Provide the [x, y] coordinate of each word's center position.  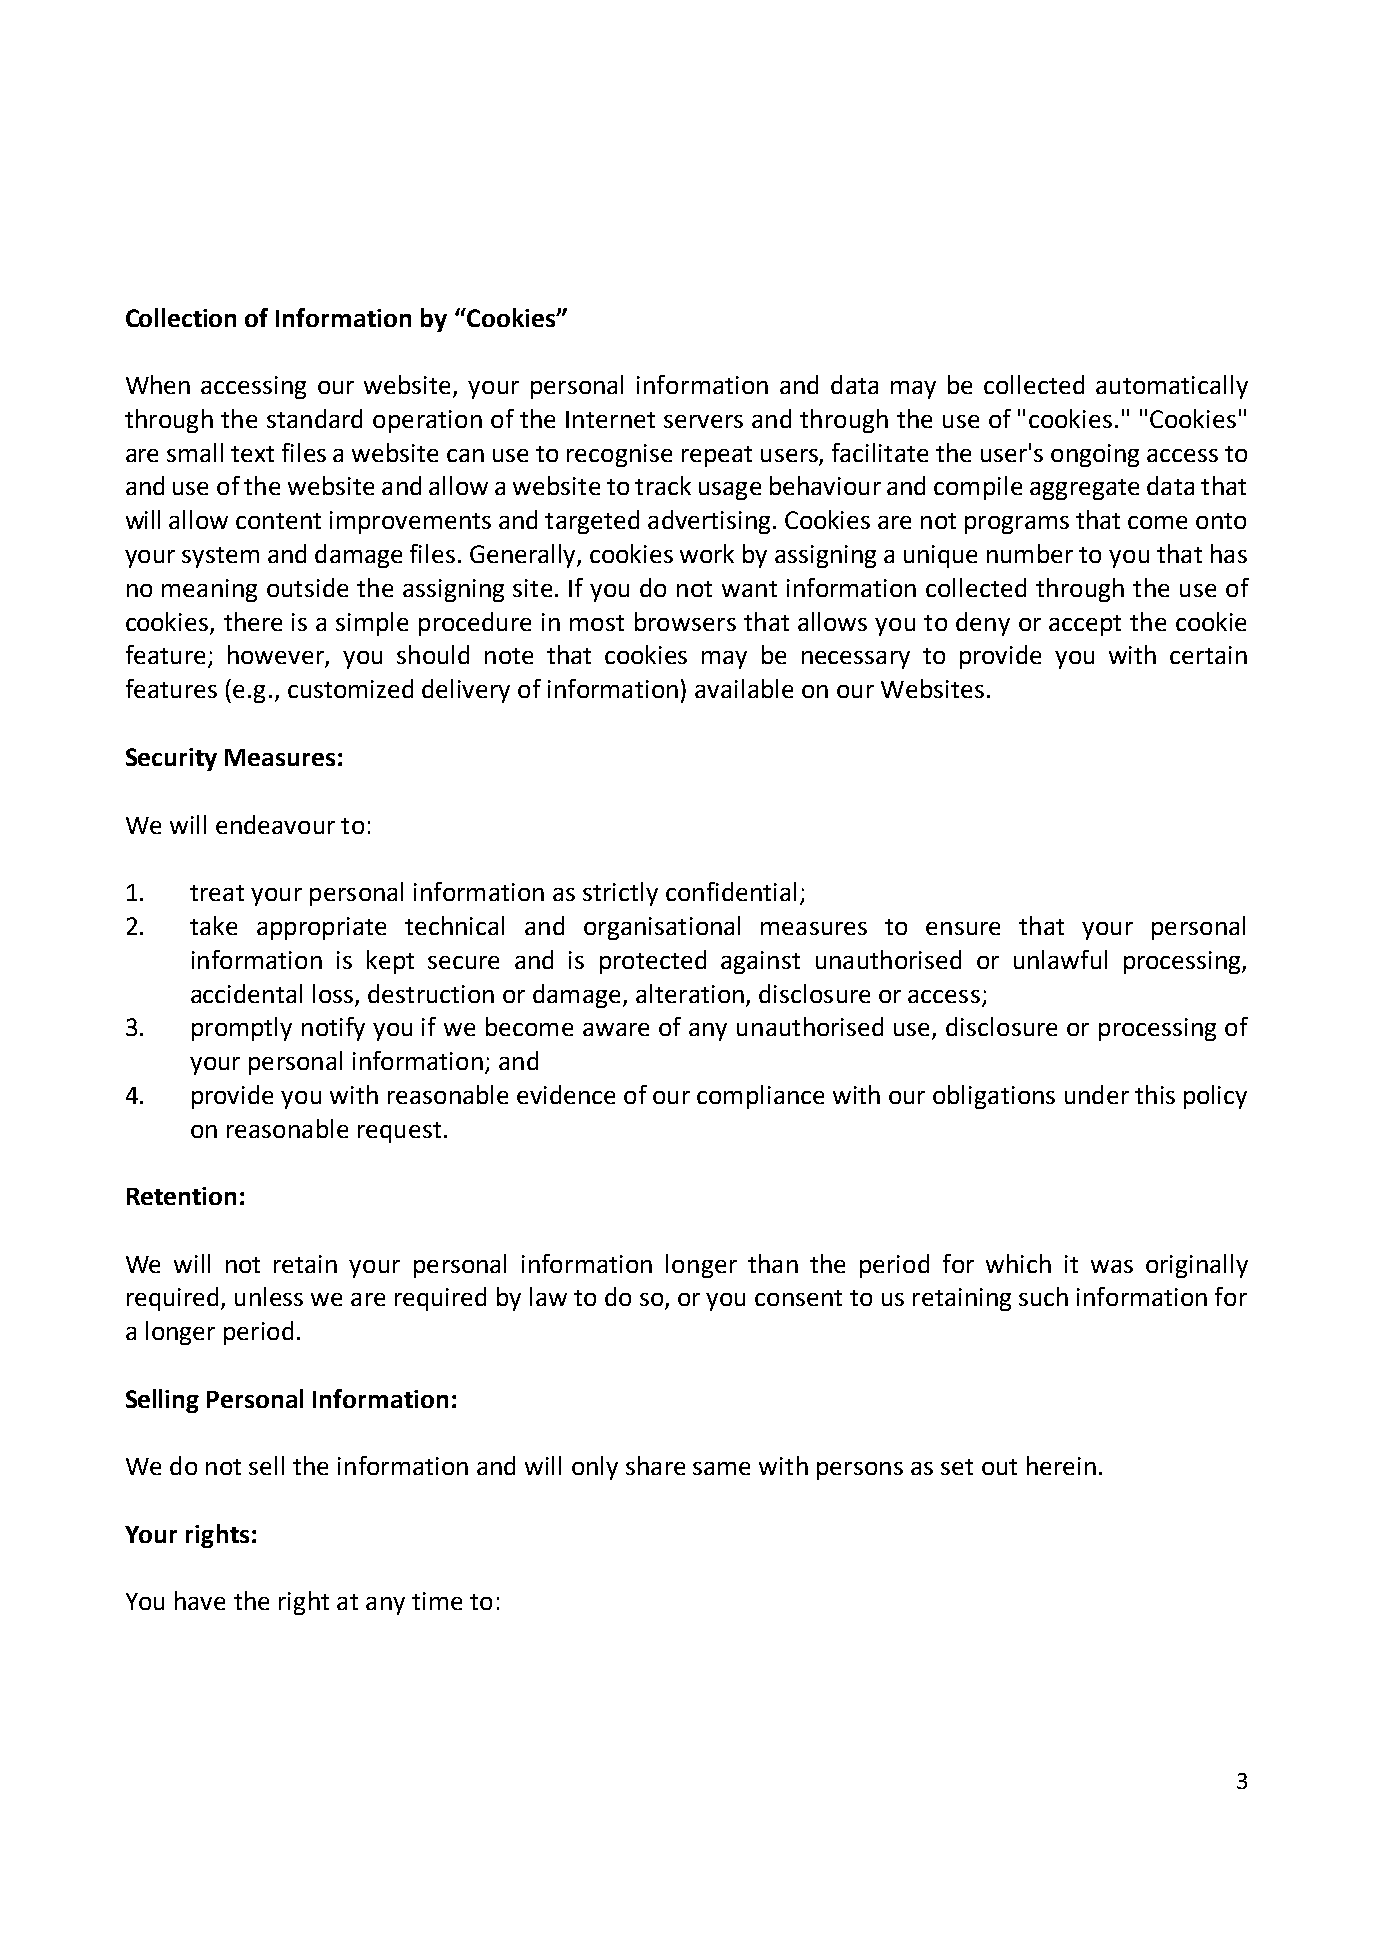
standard [314, 418]
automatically [1172, 387]
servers [703, 421]
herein [1061, 1465]
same [721, 1468]
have [200, 1600]
